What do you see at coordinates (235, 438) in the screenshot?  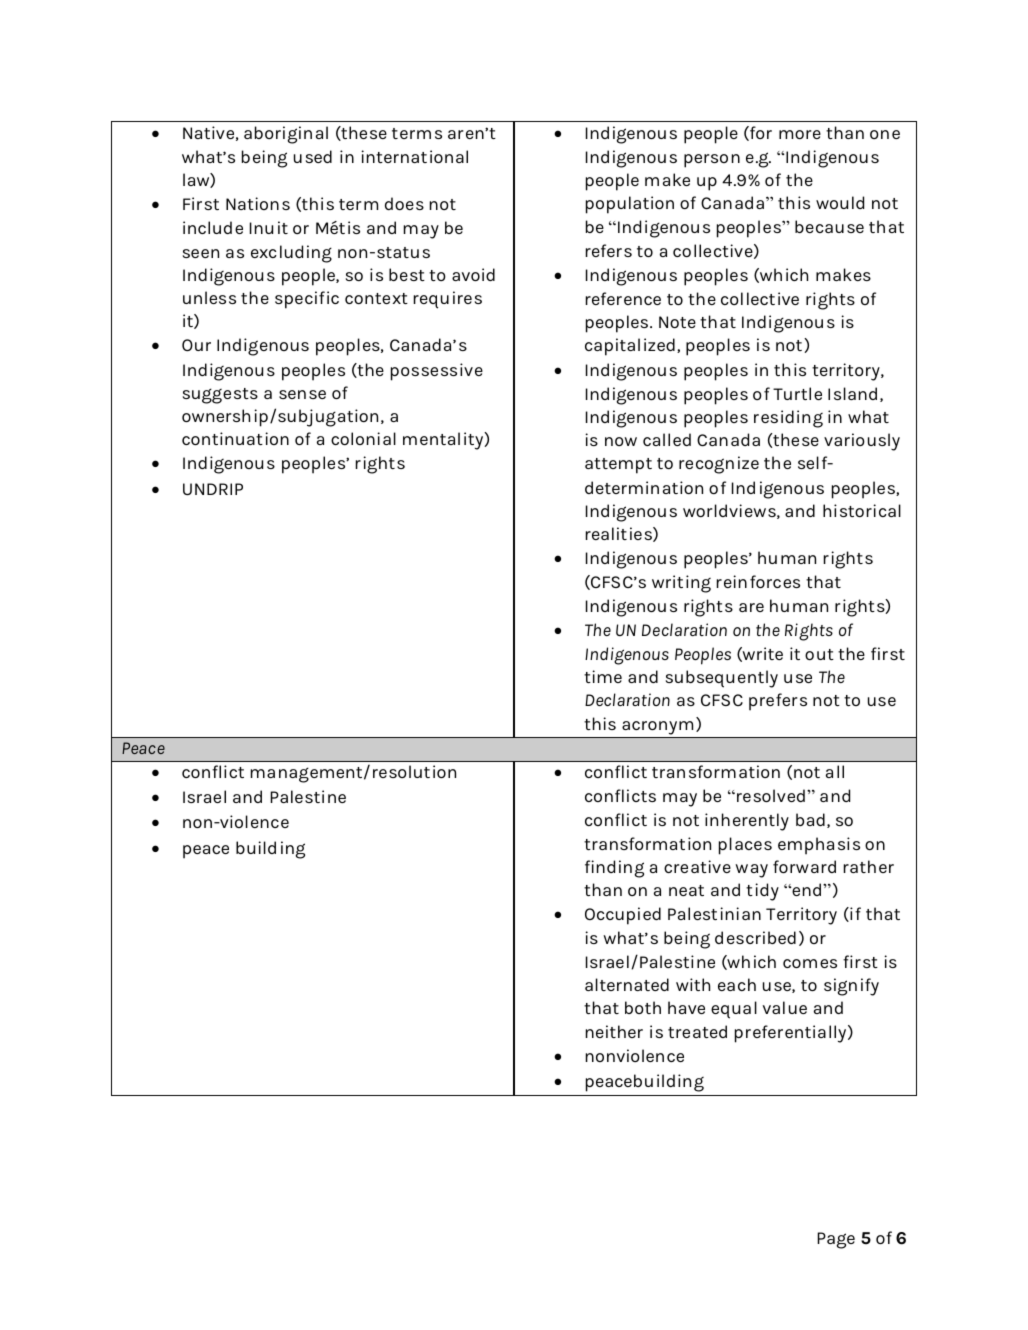 I see `continuation` at bounding box center [235, 438].
